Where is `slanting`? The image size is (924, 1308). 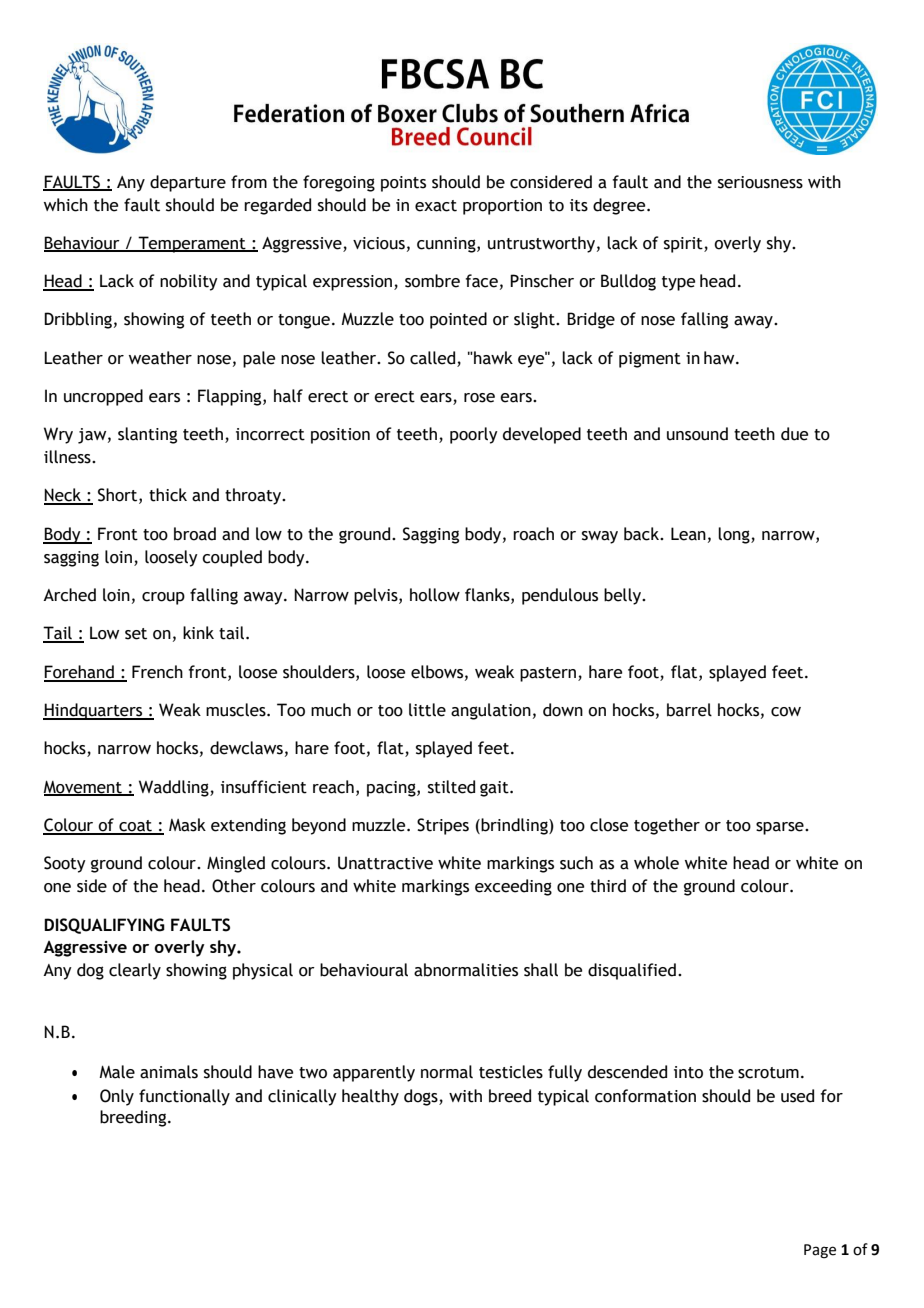
slanting is located at coordinates (147, 435).
